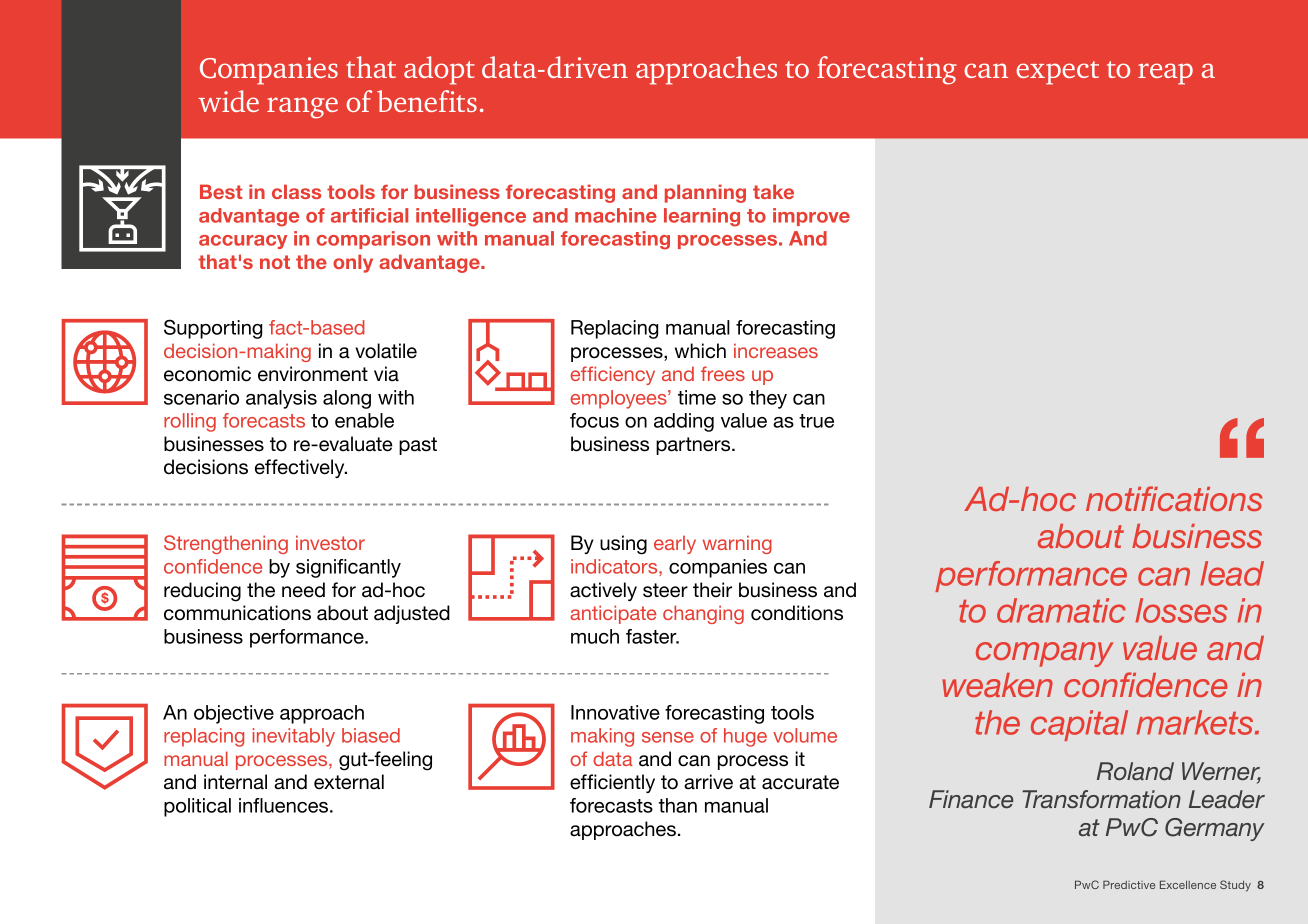 This document has height=924, width=1308. Describe the element at coordinates (386, 351) in the document. I see `volatile` at that location.
